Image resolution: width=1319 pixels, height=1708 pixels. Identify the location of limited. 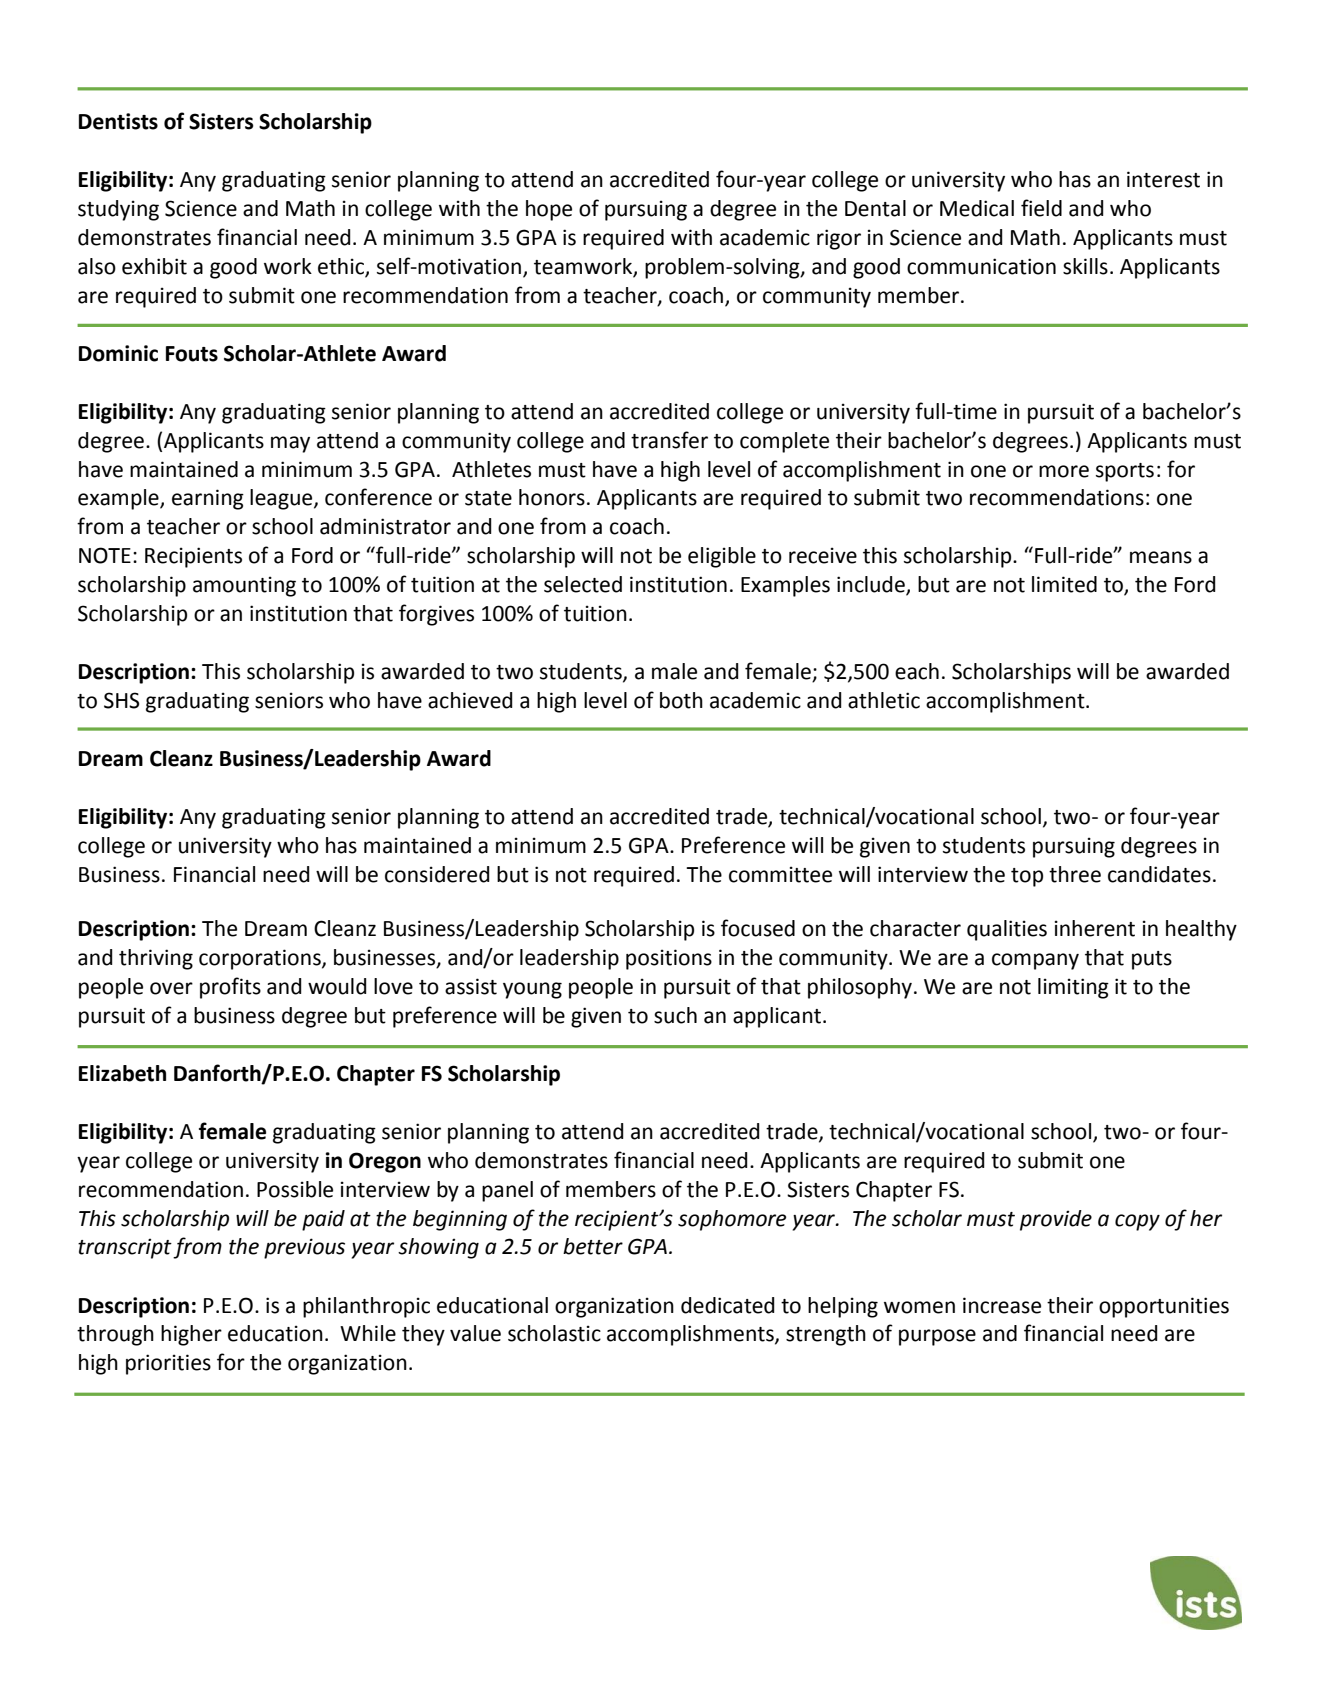
(1064, 584).
